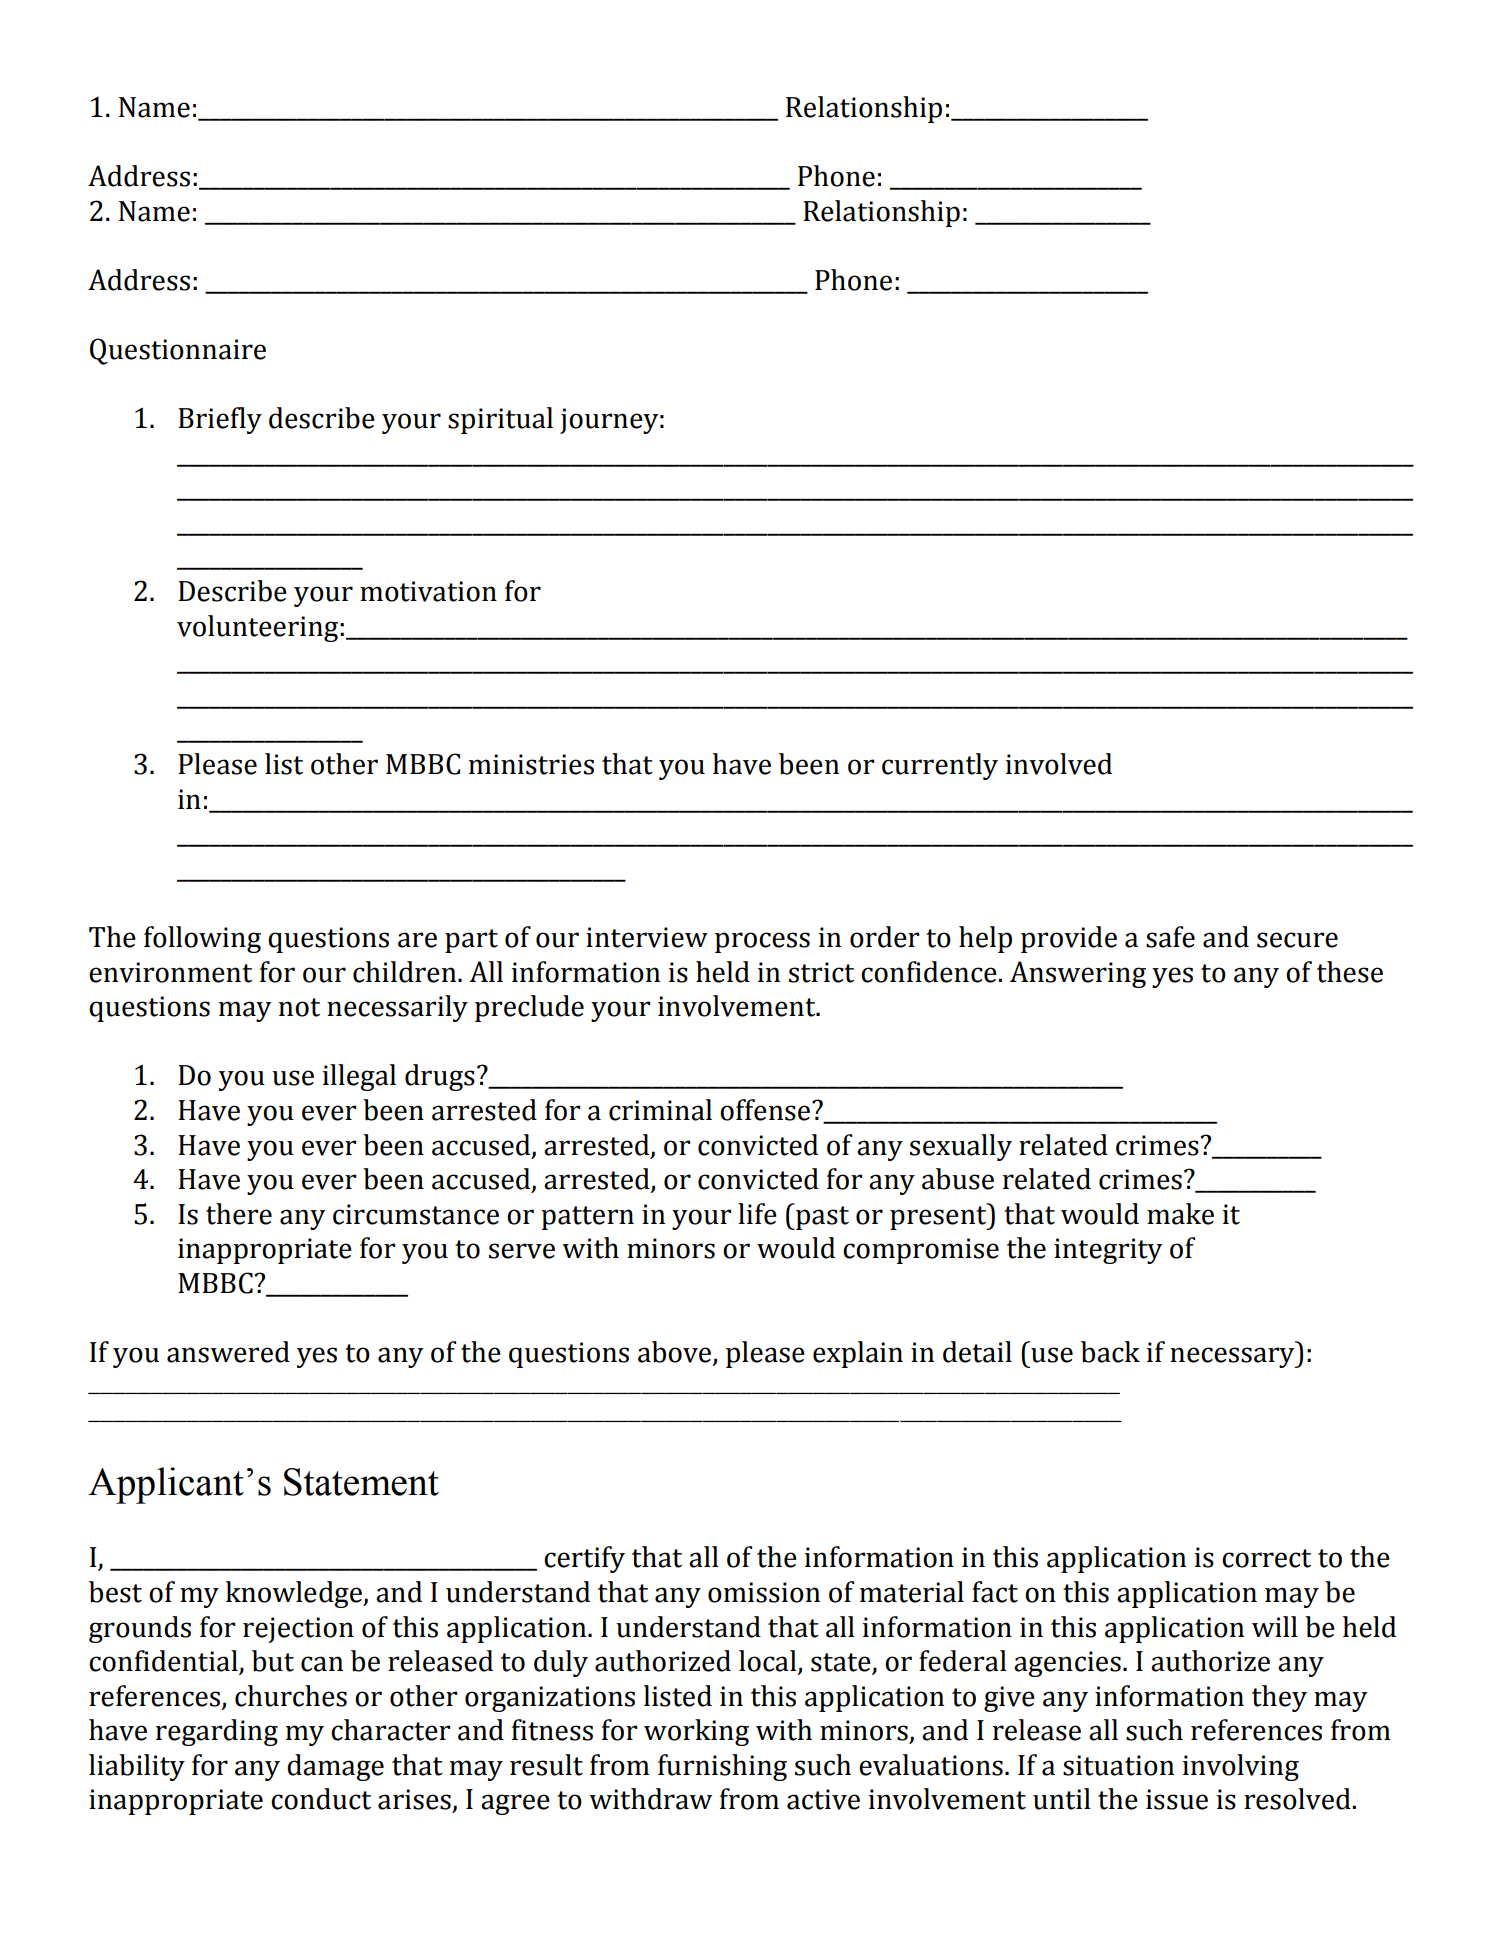  Describe the element at coordinates (217, 1732) in the screenshot. I see `regarding` at that location.
